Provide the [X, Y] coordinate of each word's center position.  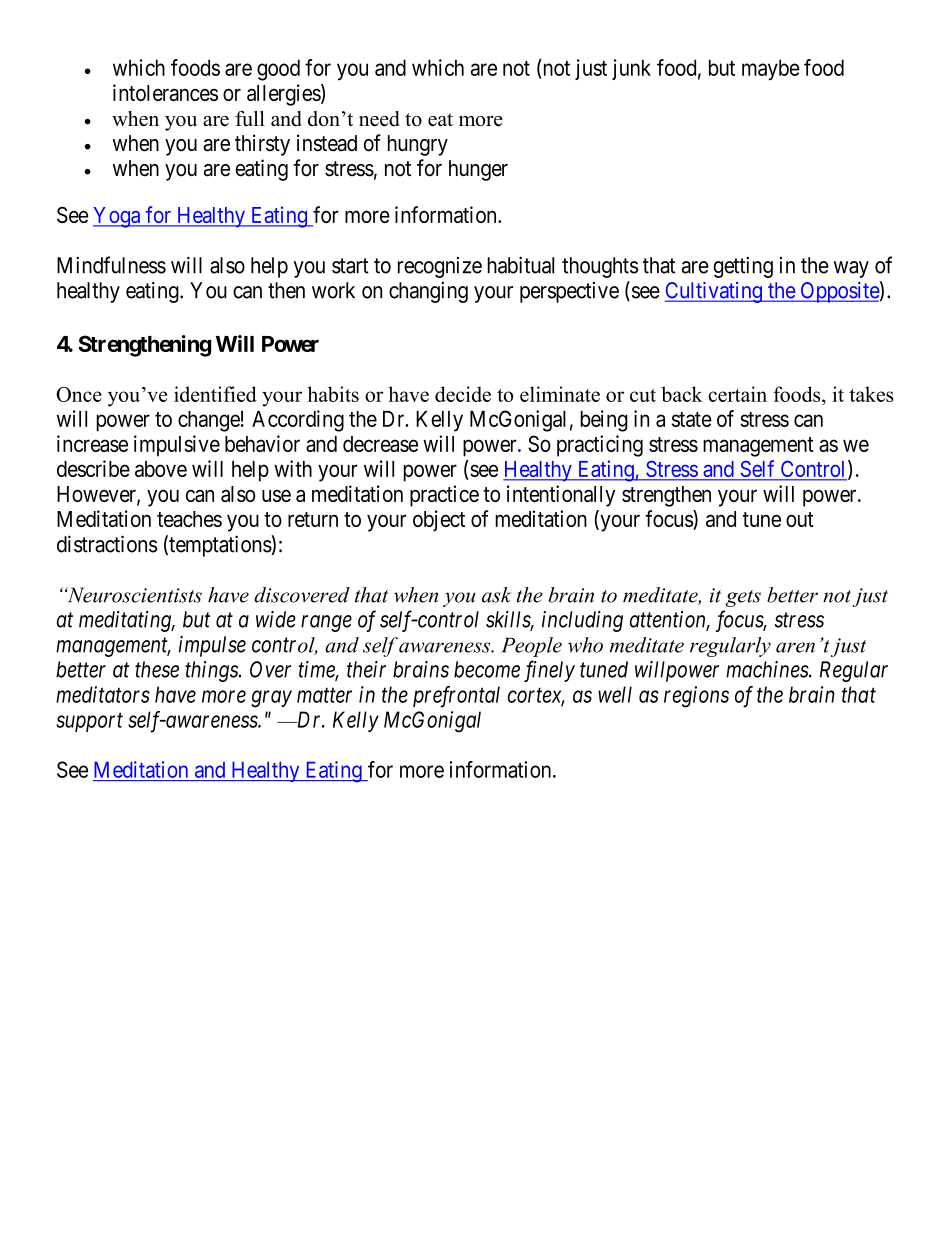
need [379, 119]
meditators [103, 694]
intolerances [165, 92]
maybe [771, 70]
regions [696, 697]
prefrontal [456, 697]
